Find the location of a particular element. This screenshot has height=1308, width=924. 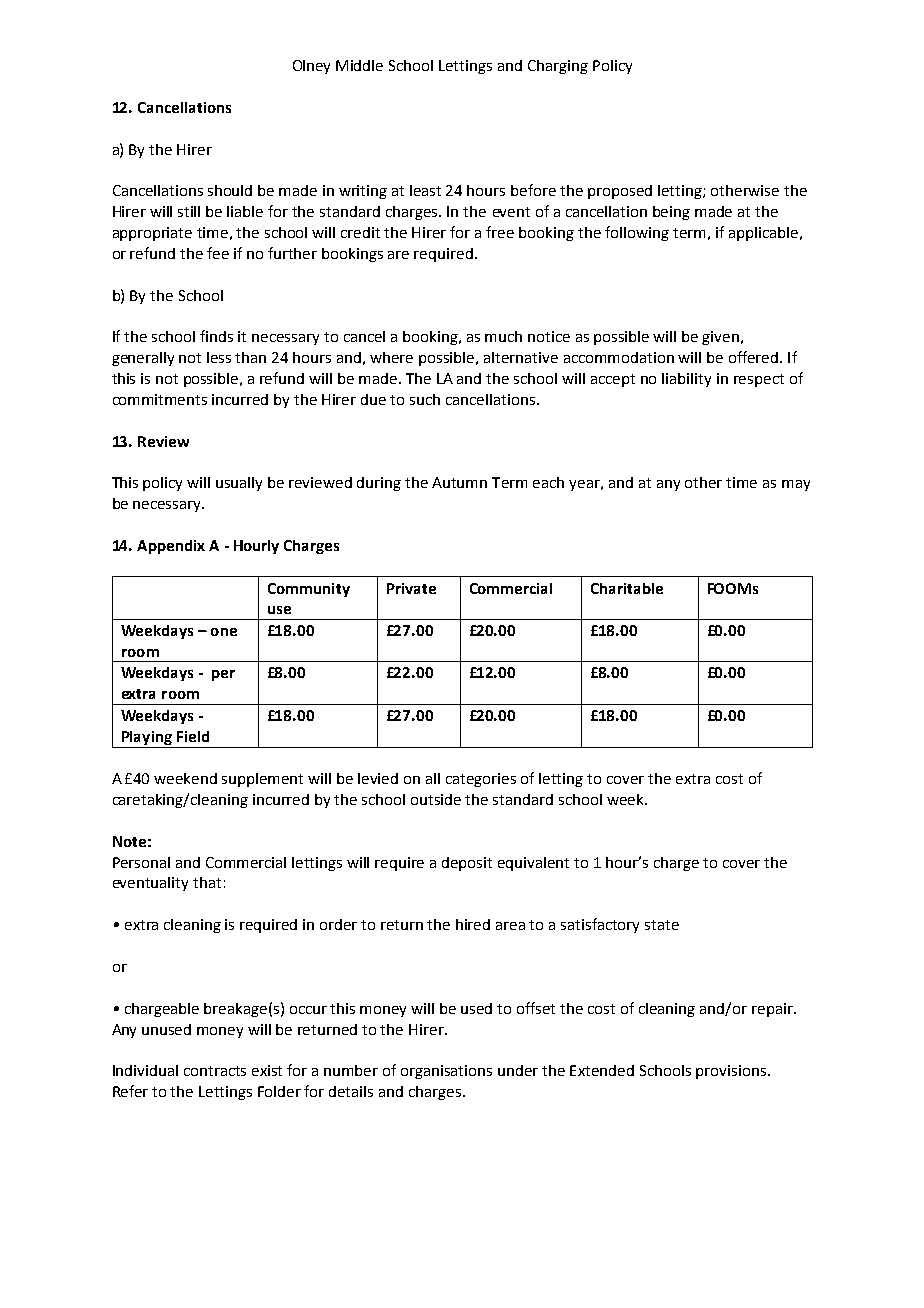

Autumn is located at coordinates (459, 482).
